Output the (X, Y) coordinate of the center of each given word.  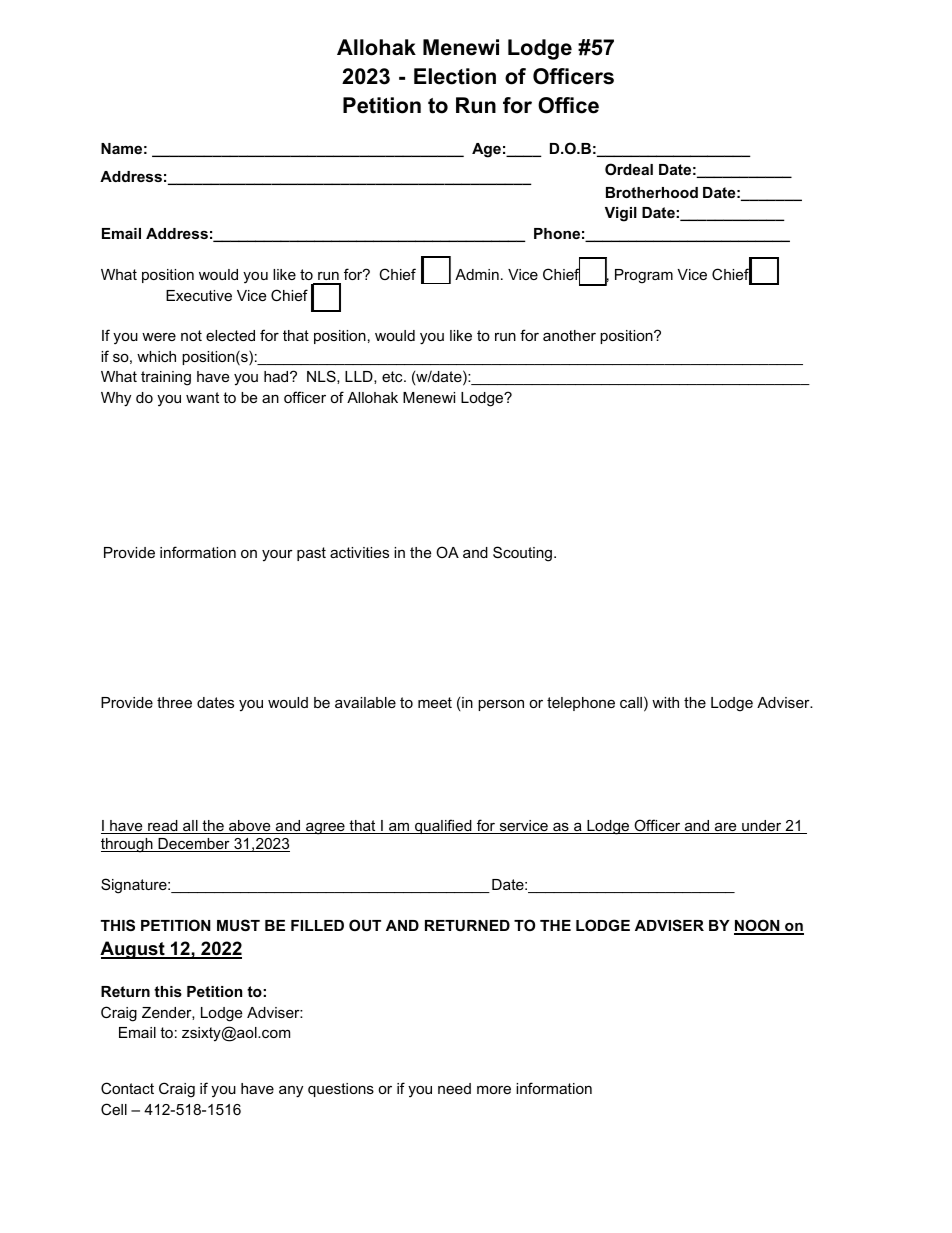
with (665, 702)
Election (455, 76)
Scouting (522, 554)
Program (644, 276)
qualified (443, 826)
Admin (477, 274)
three (174, 702)
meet (435, 702)
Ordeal (629, 169)
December (194, 845)
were (159, 337)
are (726, 828)
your (277, 556)
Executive (199, 295)
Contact (127, 1088)
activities (359, 552)
